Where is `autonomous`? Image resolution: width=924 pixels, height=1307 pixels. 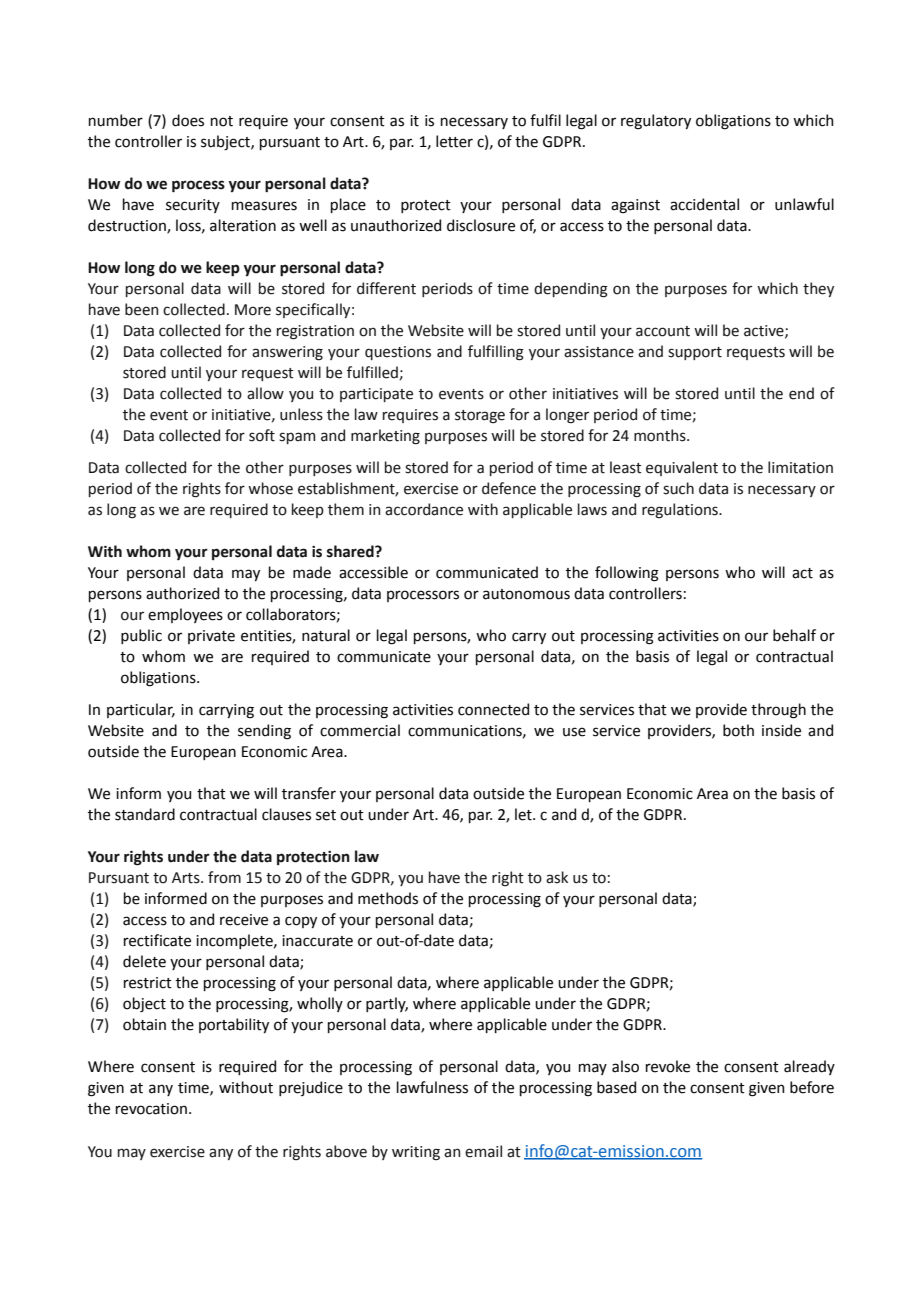
autonomous is located at coordinates (526, 594).
